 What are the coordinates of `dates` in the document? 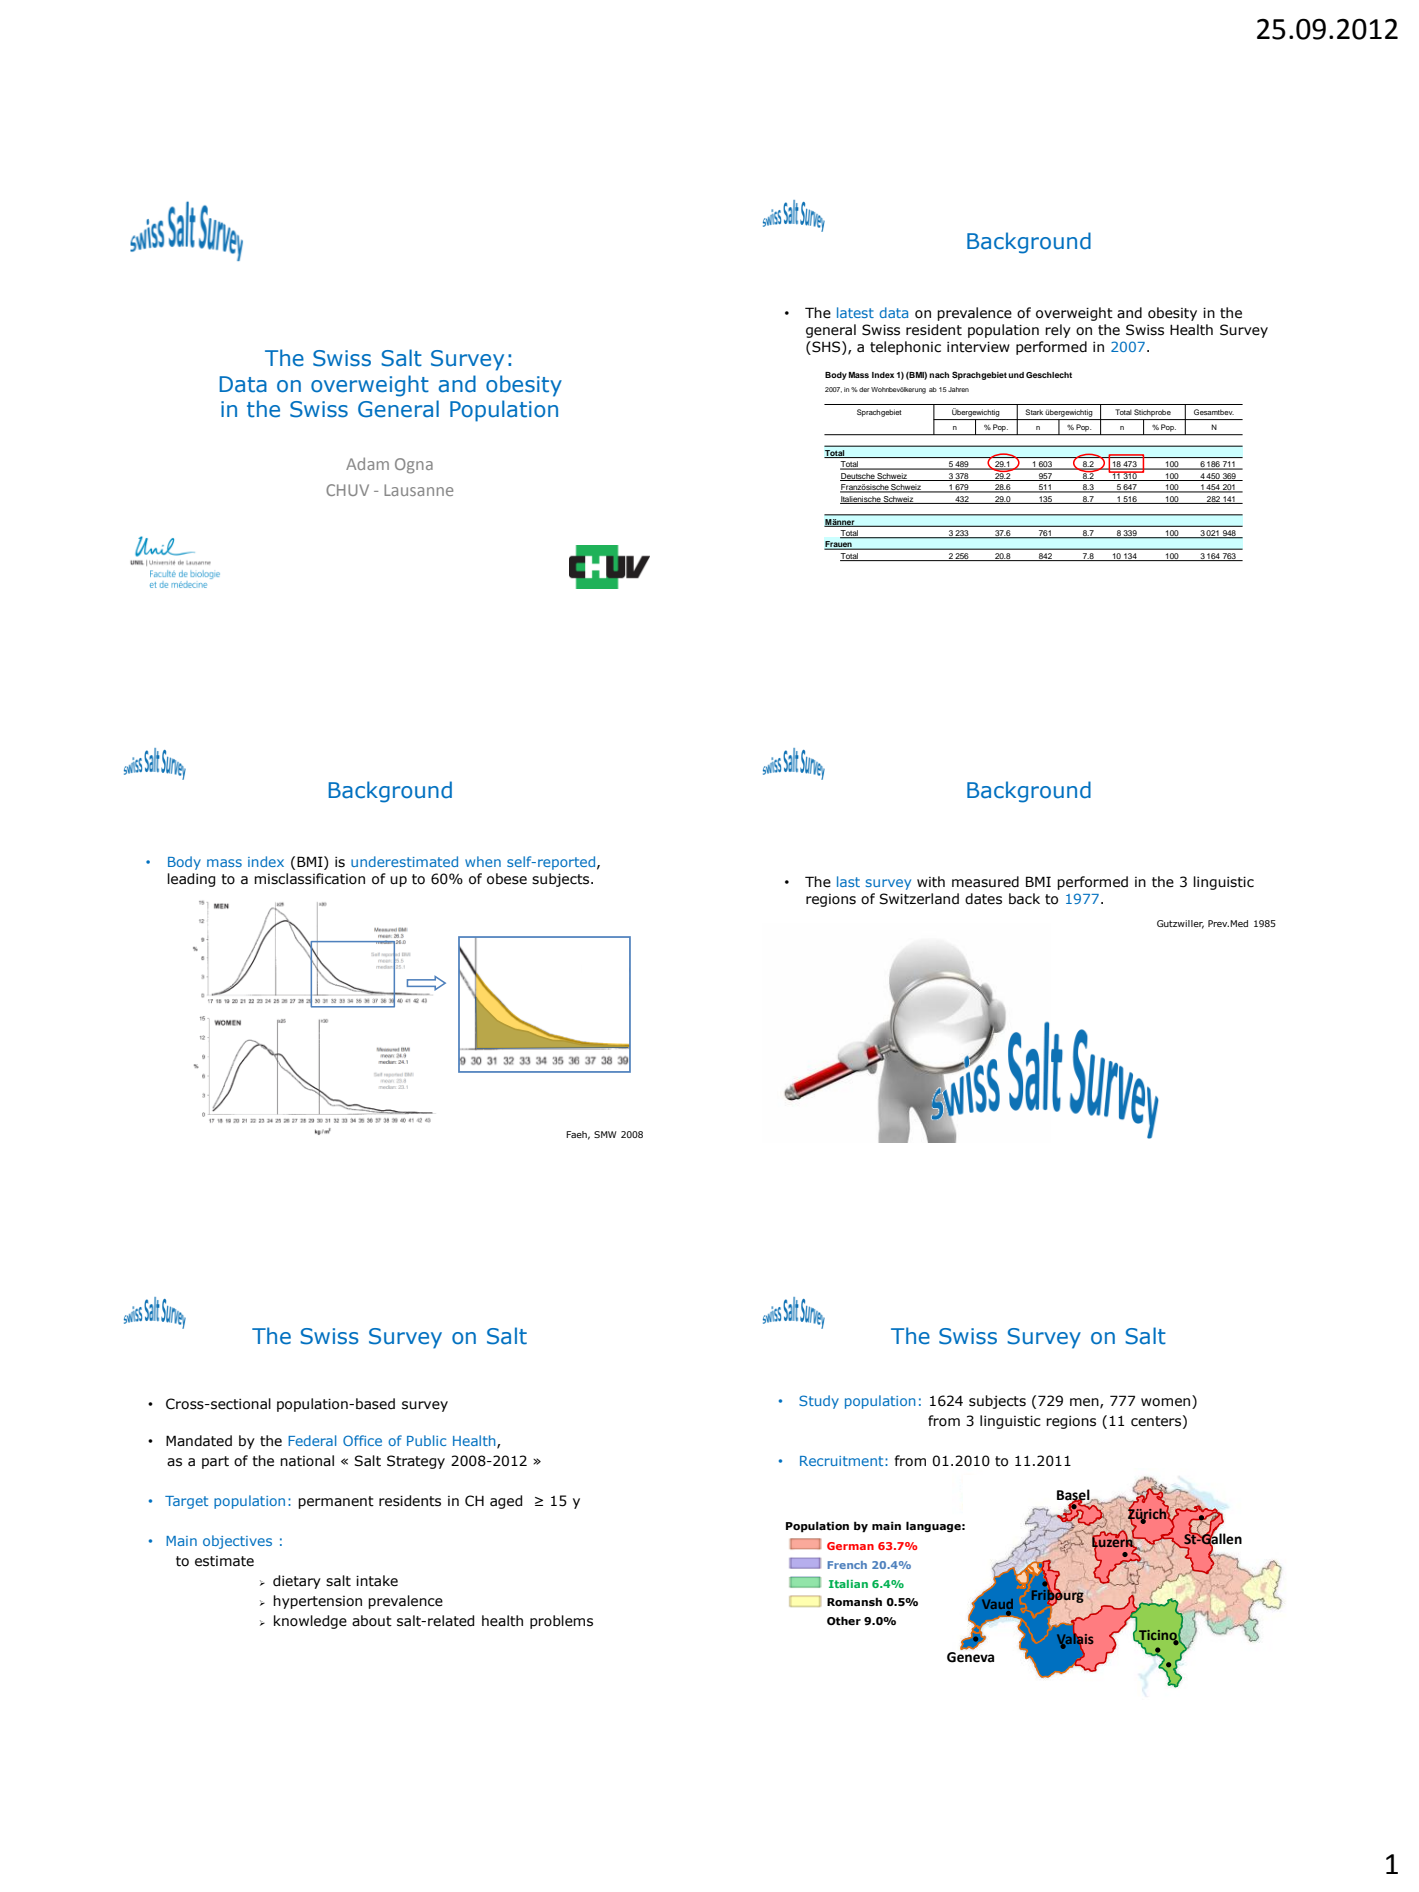 It's located at (983, 899).
